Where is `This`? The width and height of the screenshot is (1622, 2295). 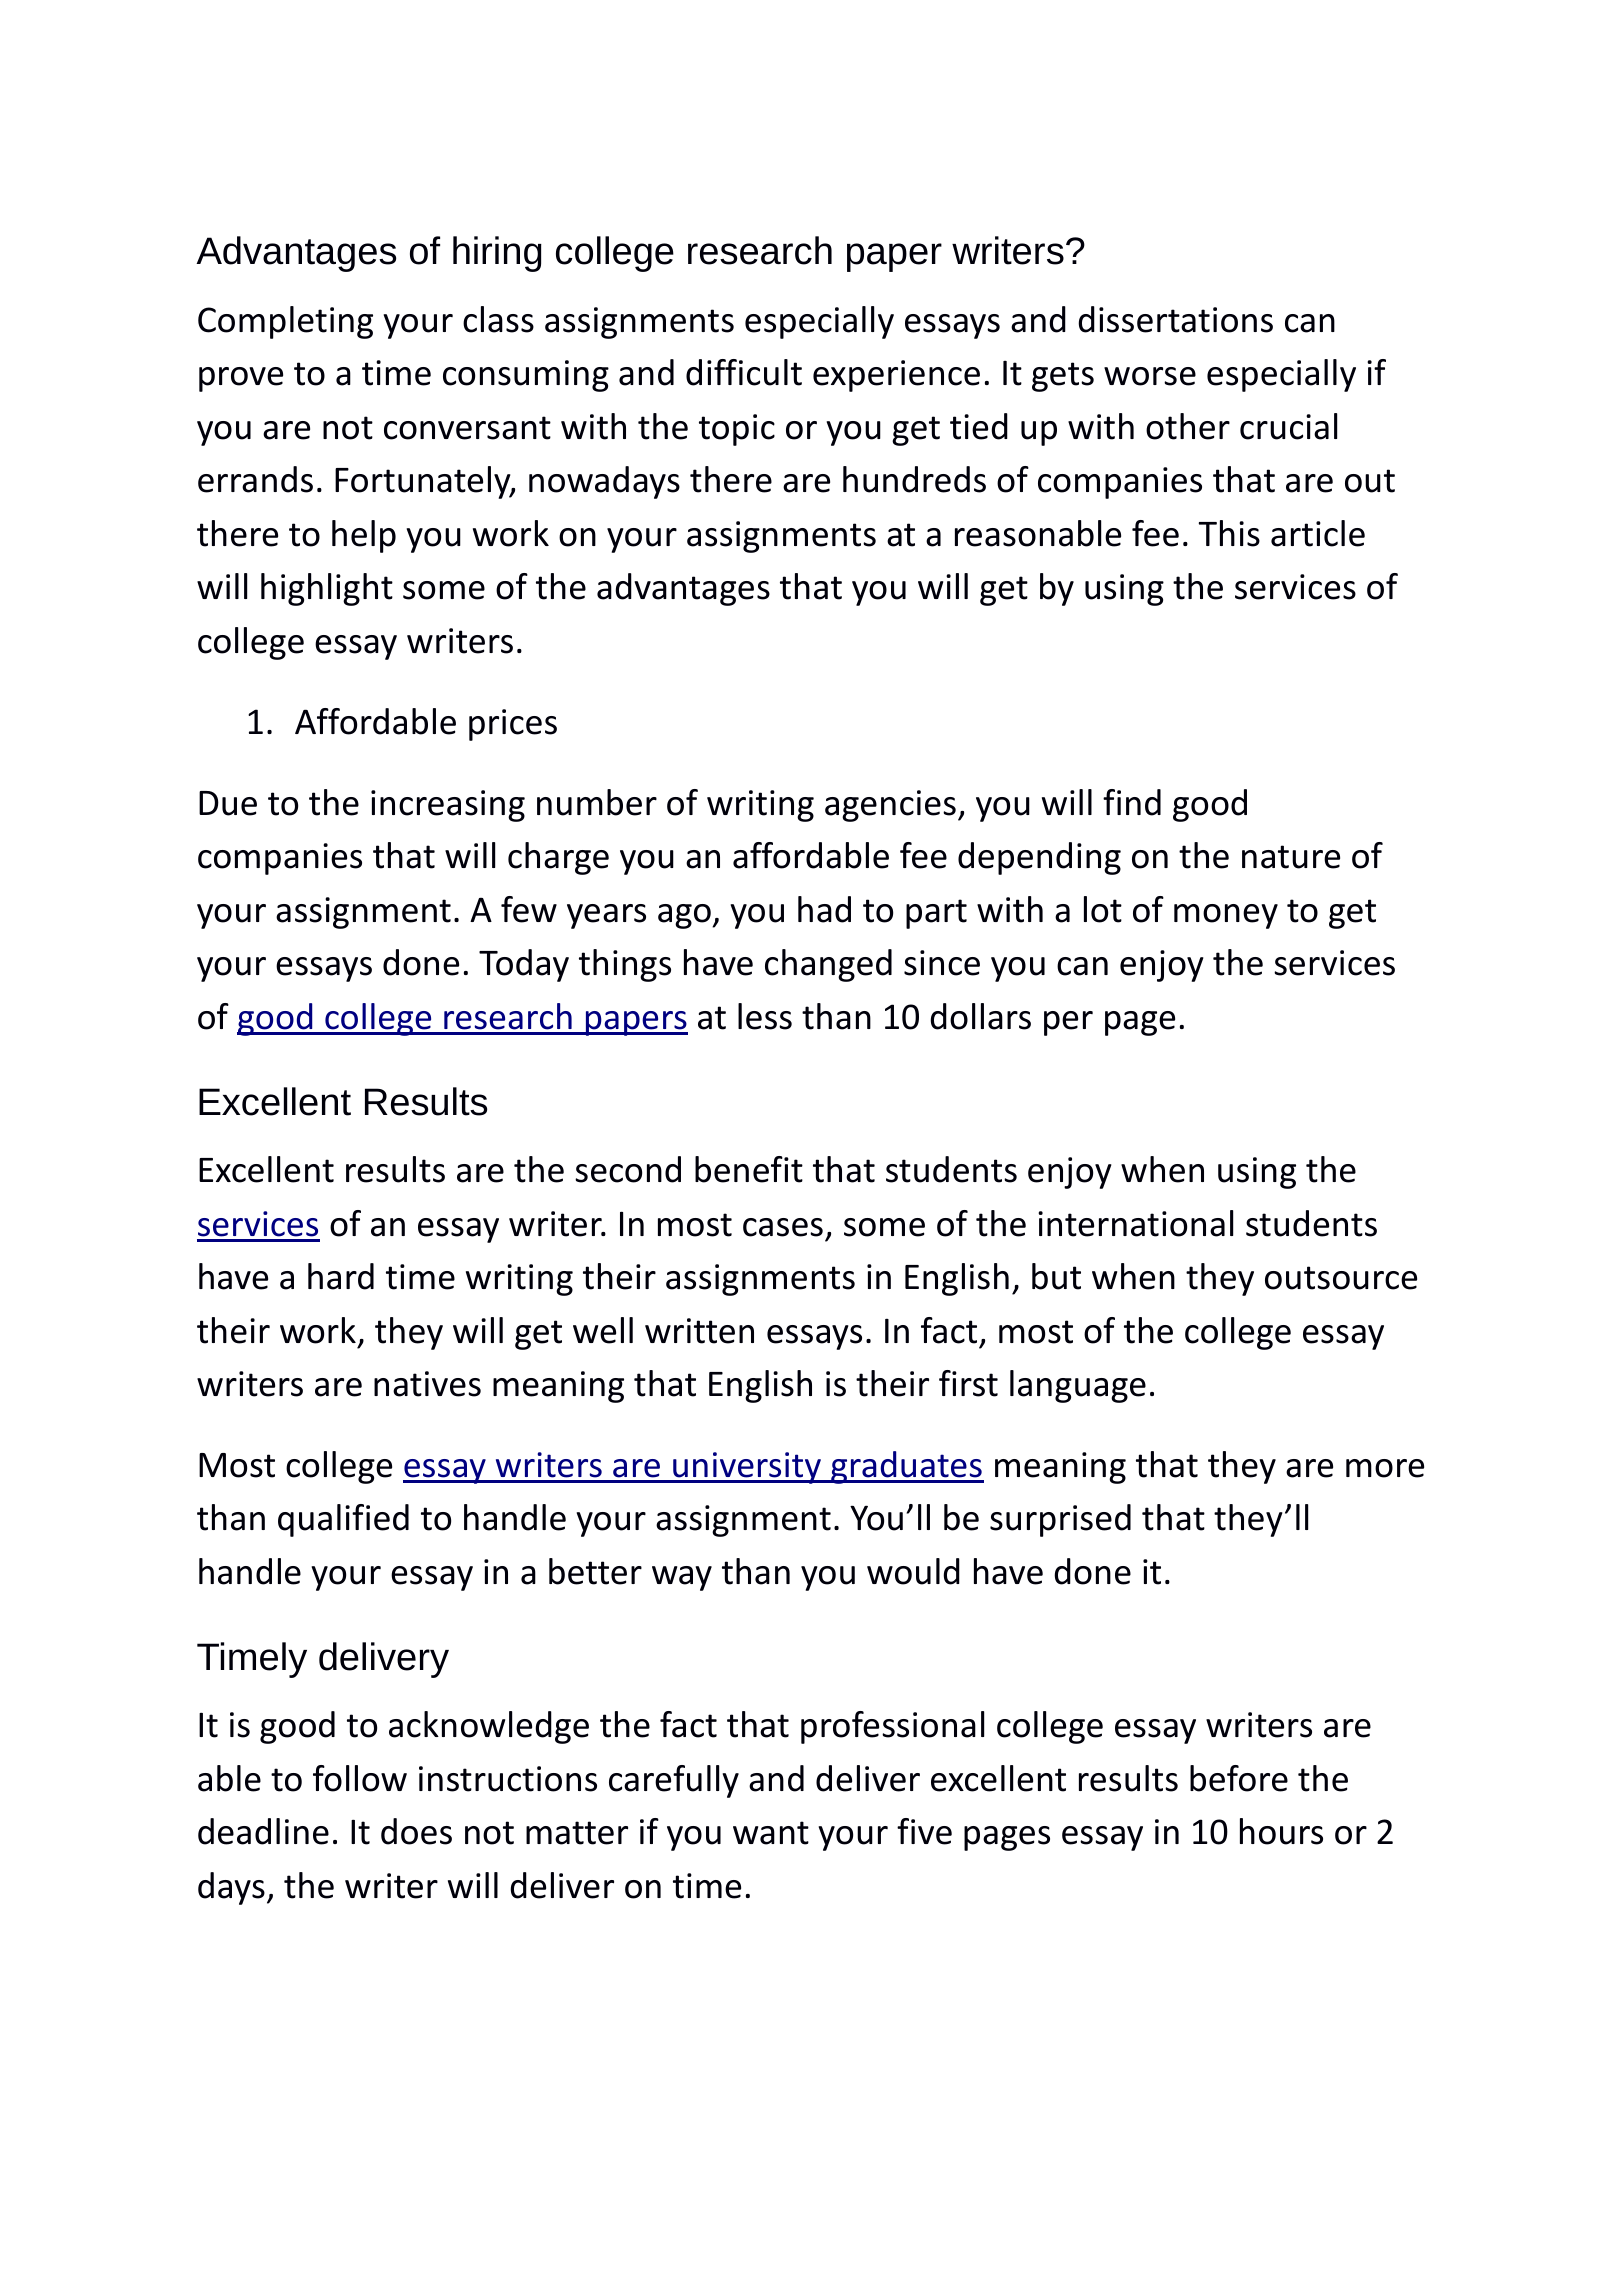 This is located at coordinates (1229, 533).
